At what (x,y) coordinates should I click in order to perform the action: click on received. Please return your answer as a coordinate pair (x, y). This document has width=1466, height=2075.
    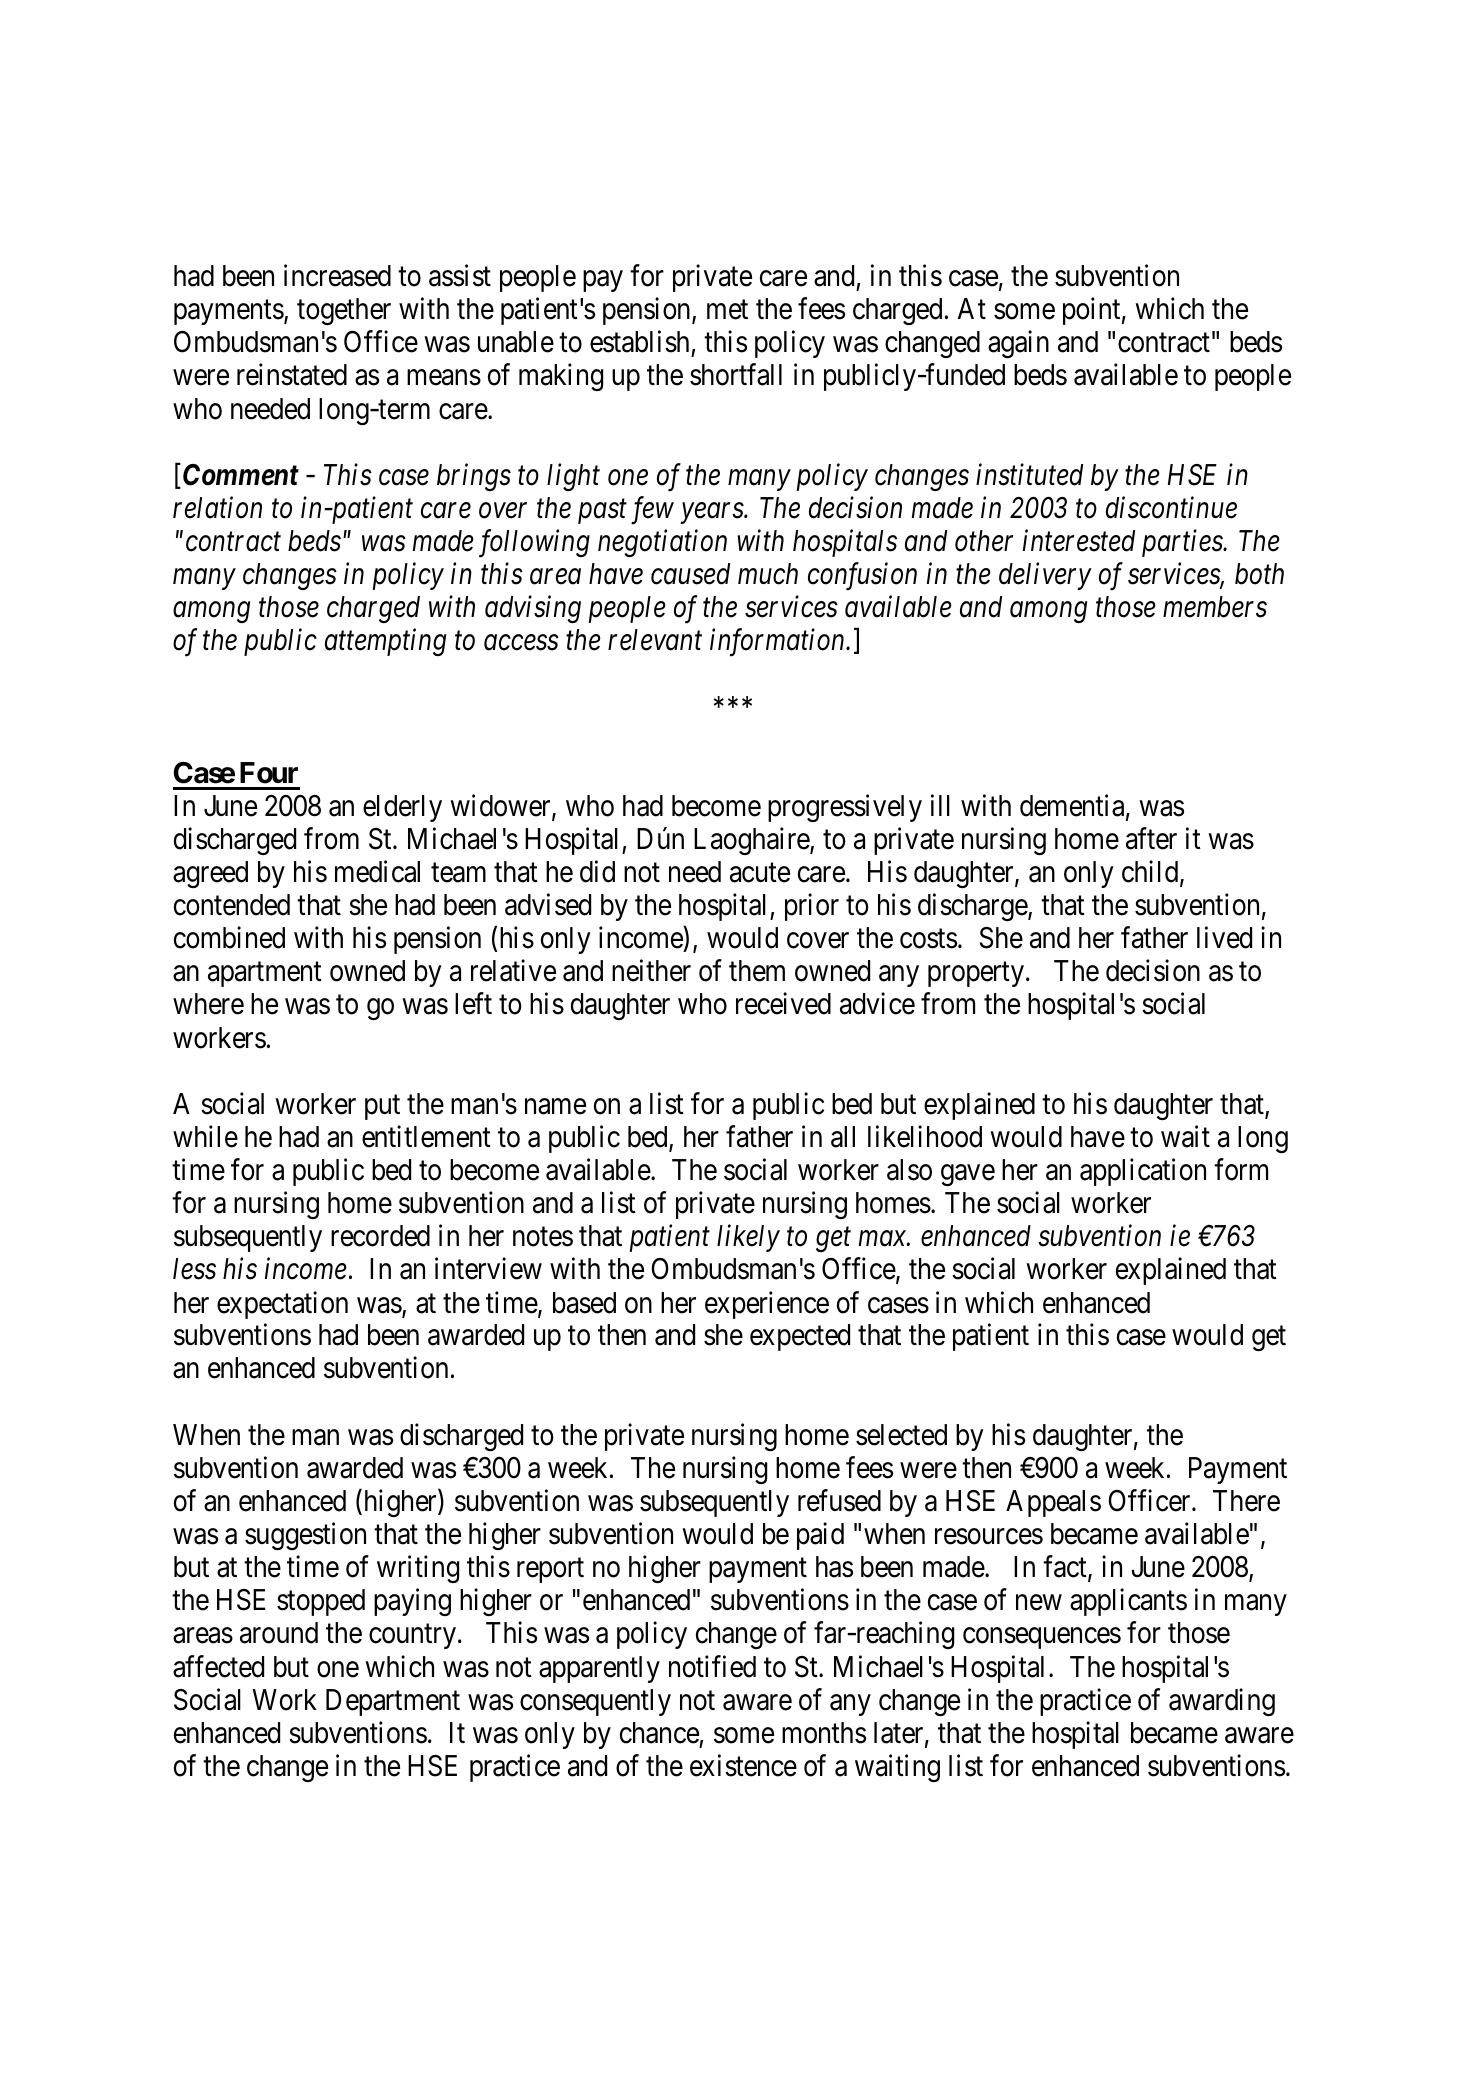
    Looking at the image, I should click on (783, 1004).
